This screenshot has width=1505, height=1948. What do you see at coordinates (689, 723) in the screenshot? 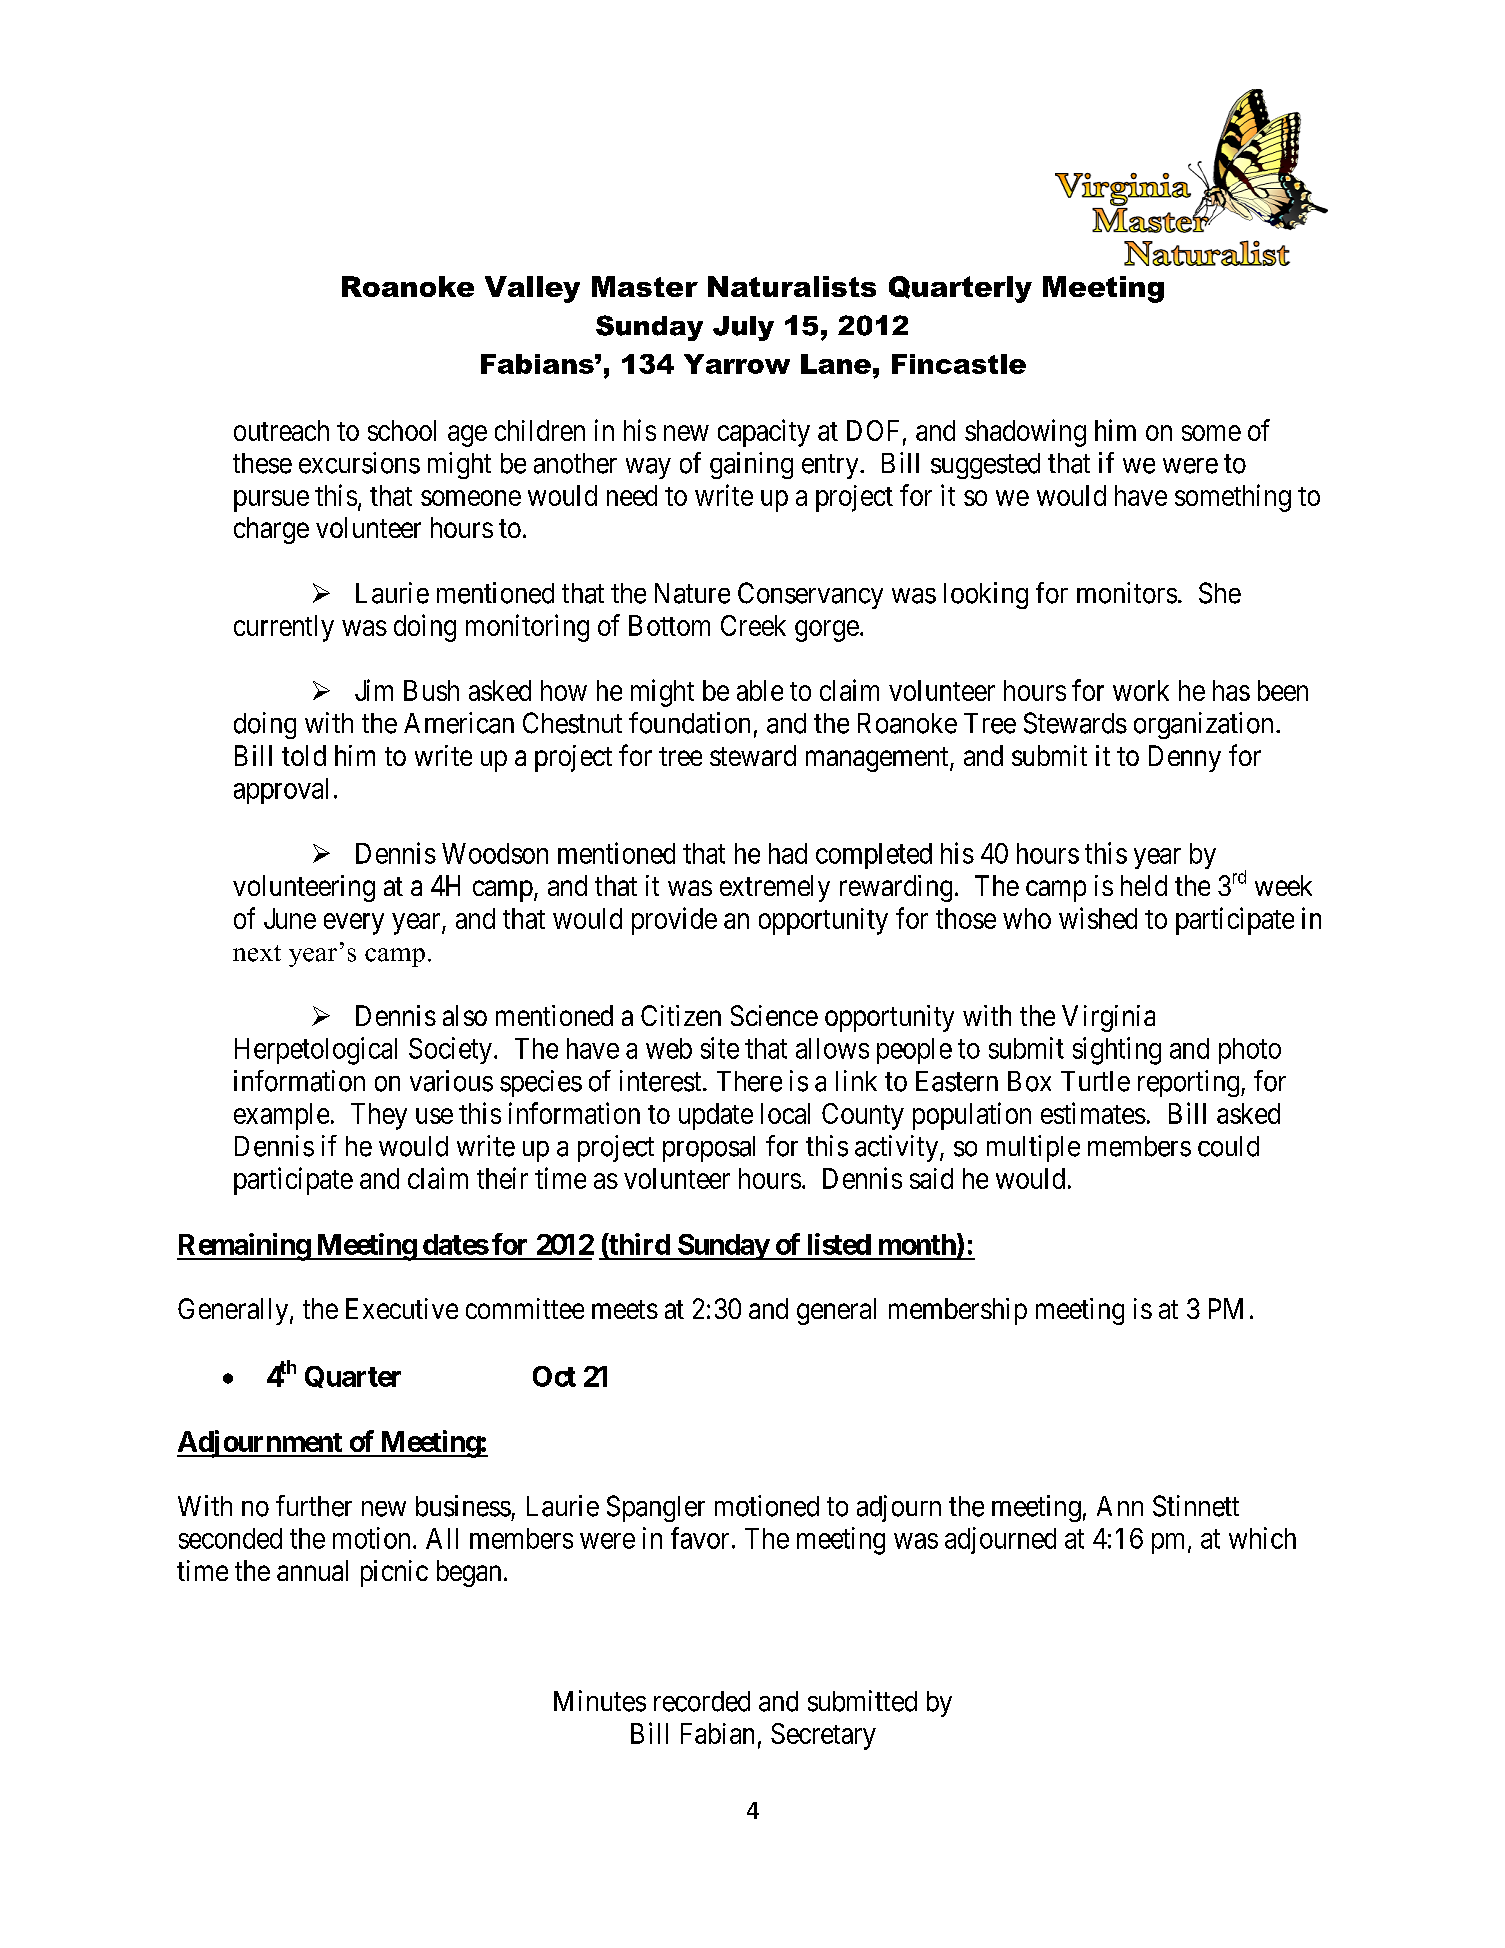
I see `foundation` at bounding box center [689, 723].
